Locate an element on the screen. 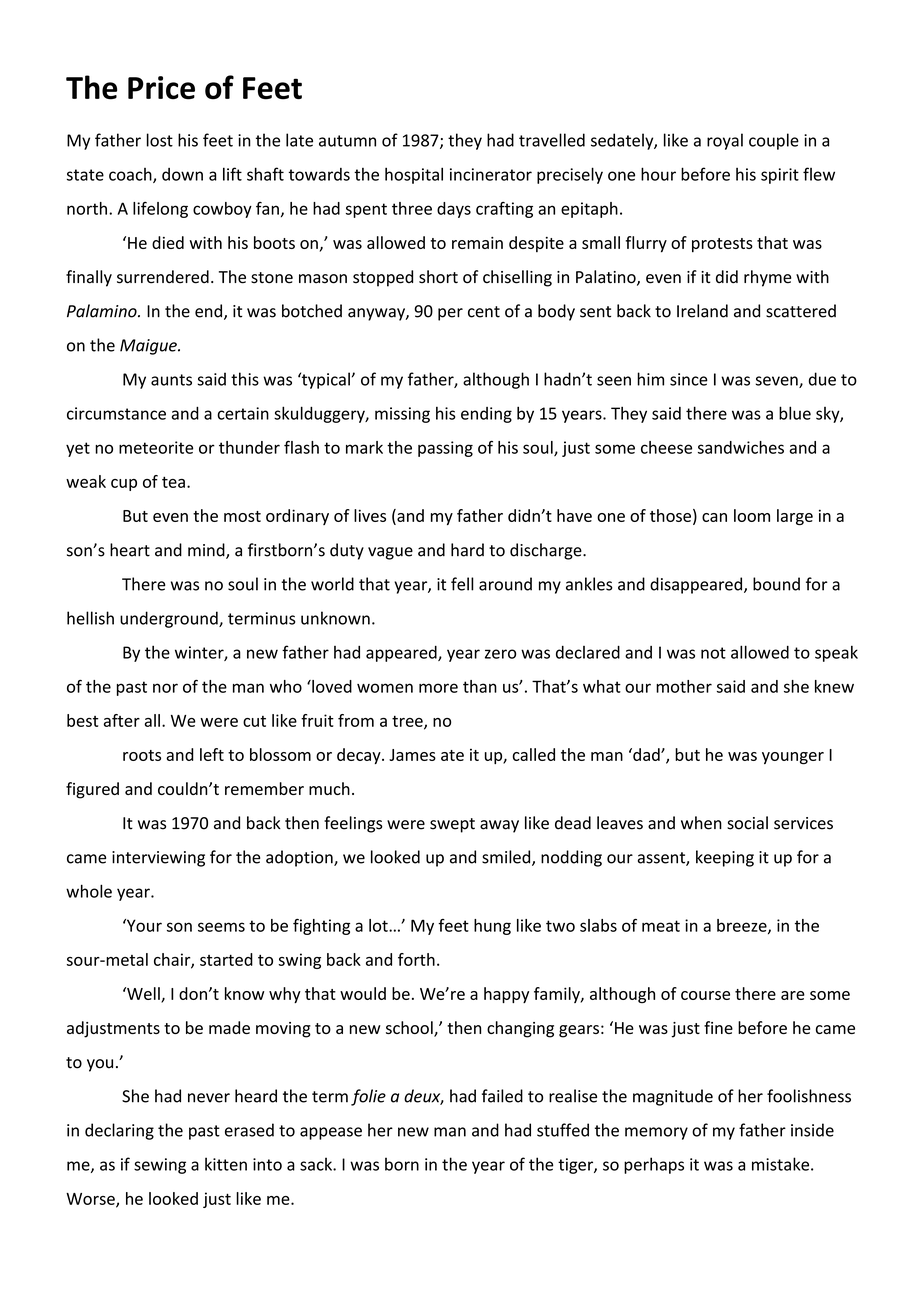 This screenshot has width=924, height=1308. royal is located at coordinates (725, 141).
